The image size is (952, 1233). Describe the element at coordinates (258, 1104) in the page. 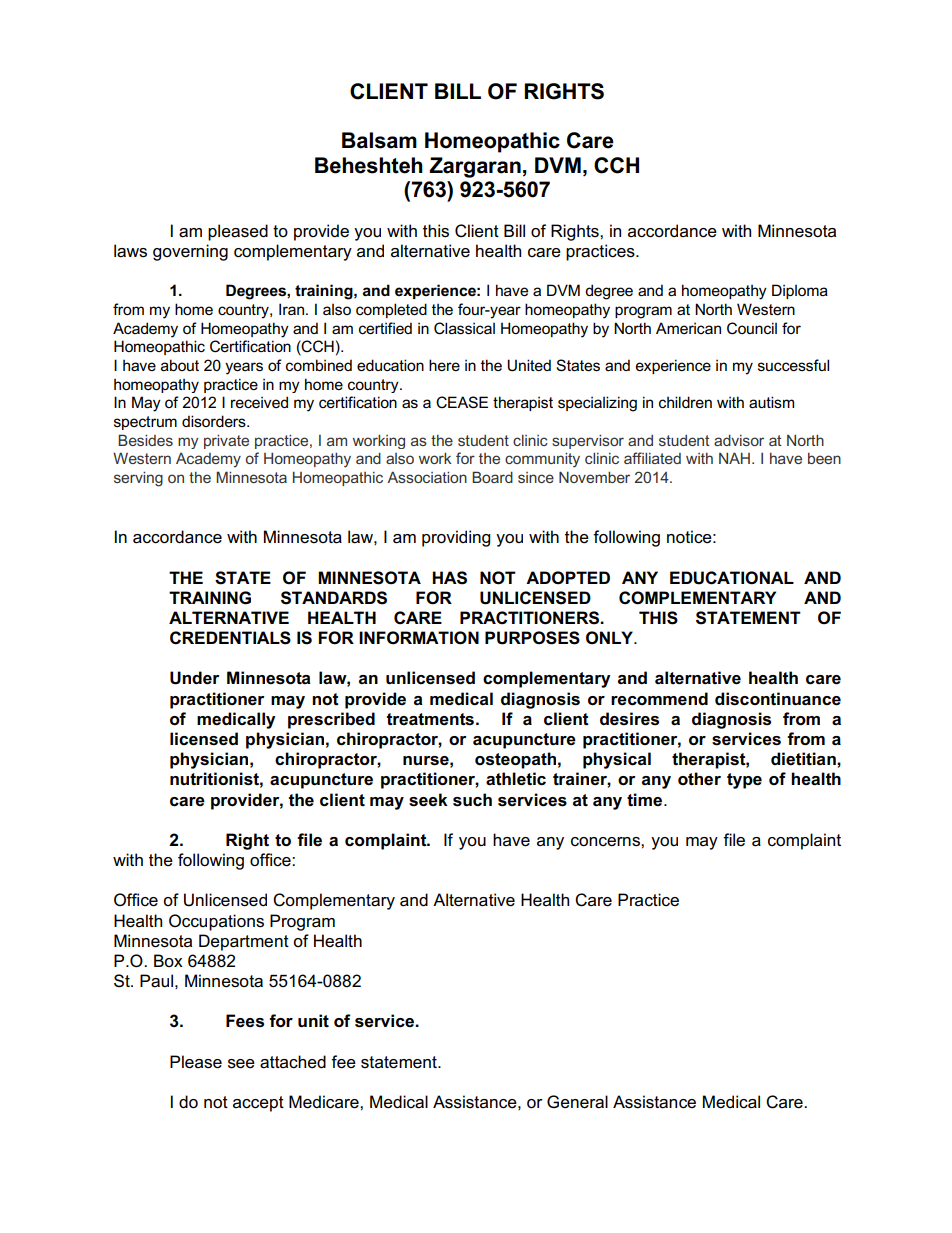

I see `accept` at that location.
